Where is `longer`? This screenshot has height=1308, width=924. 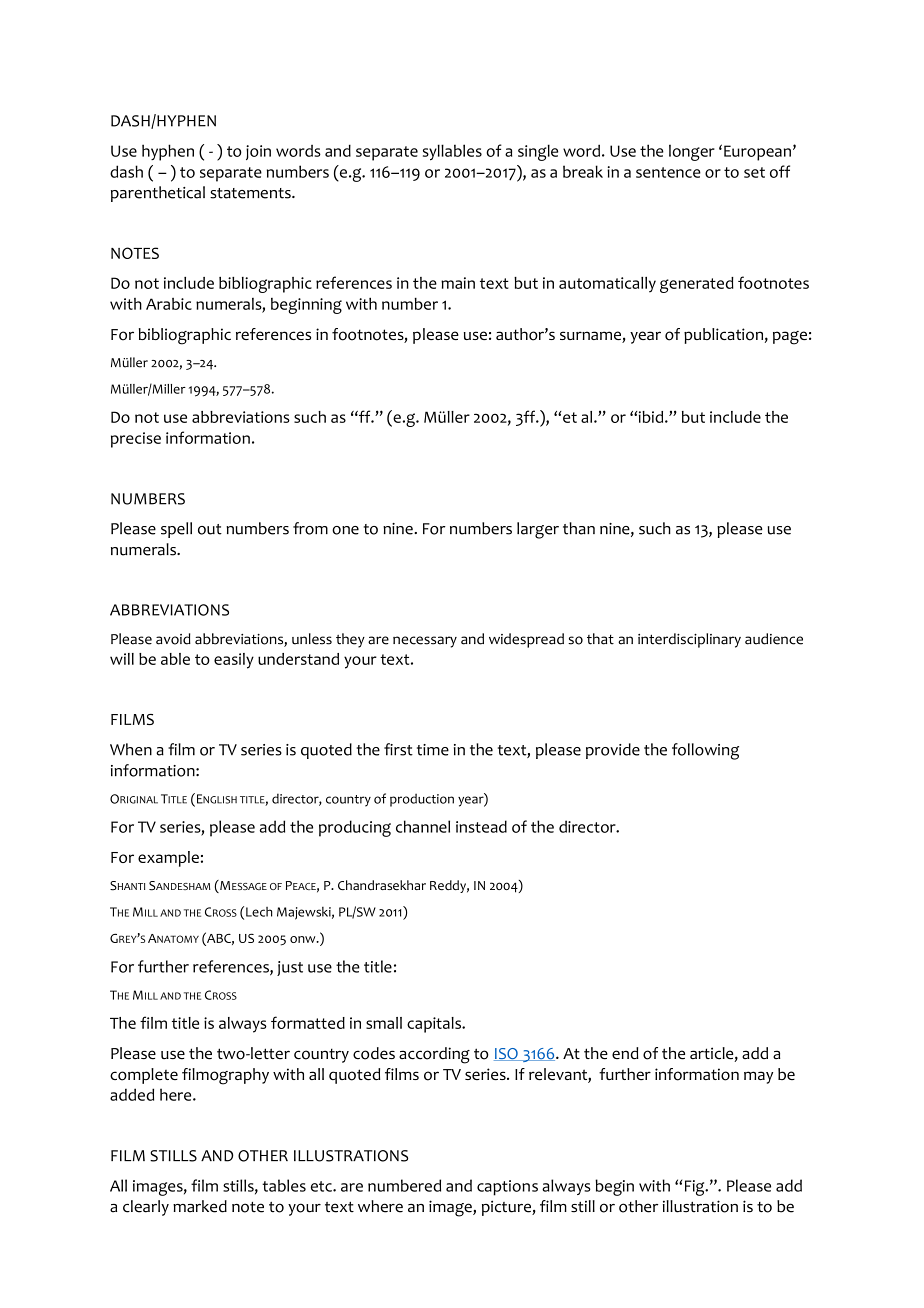
longer is located at coordinates (692, 152).
